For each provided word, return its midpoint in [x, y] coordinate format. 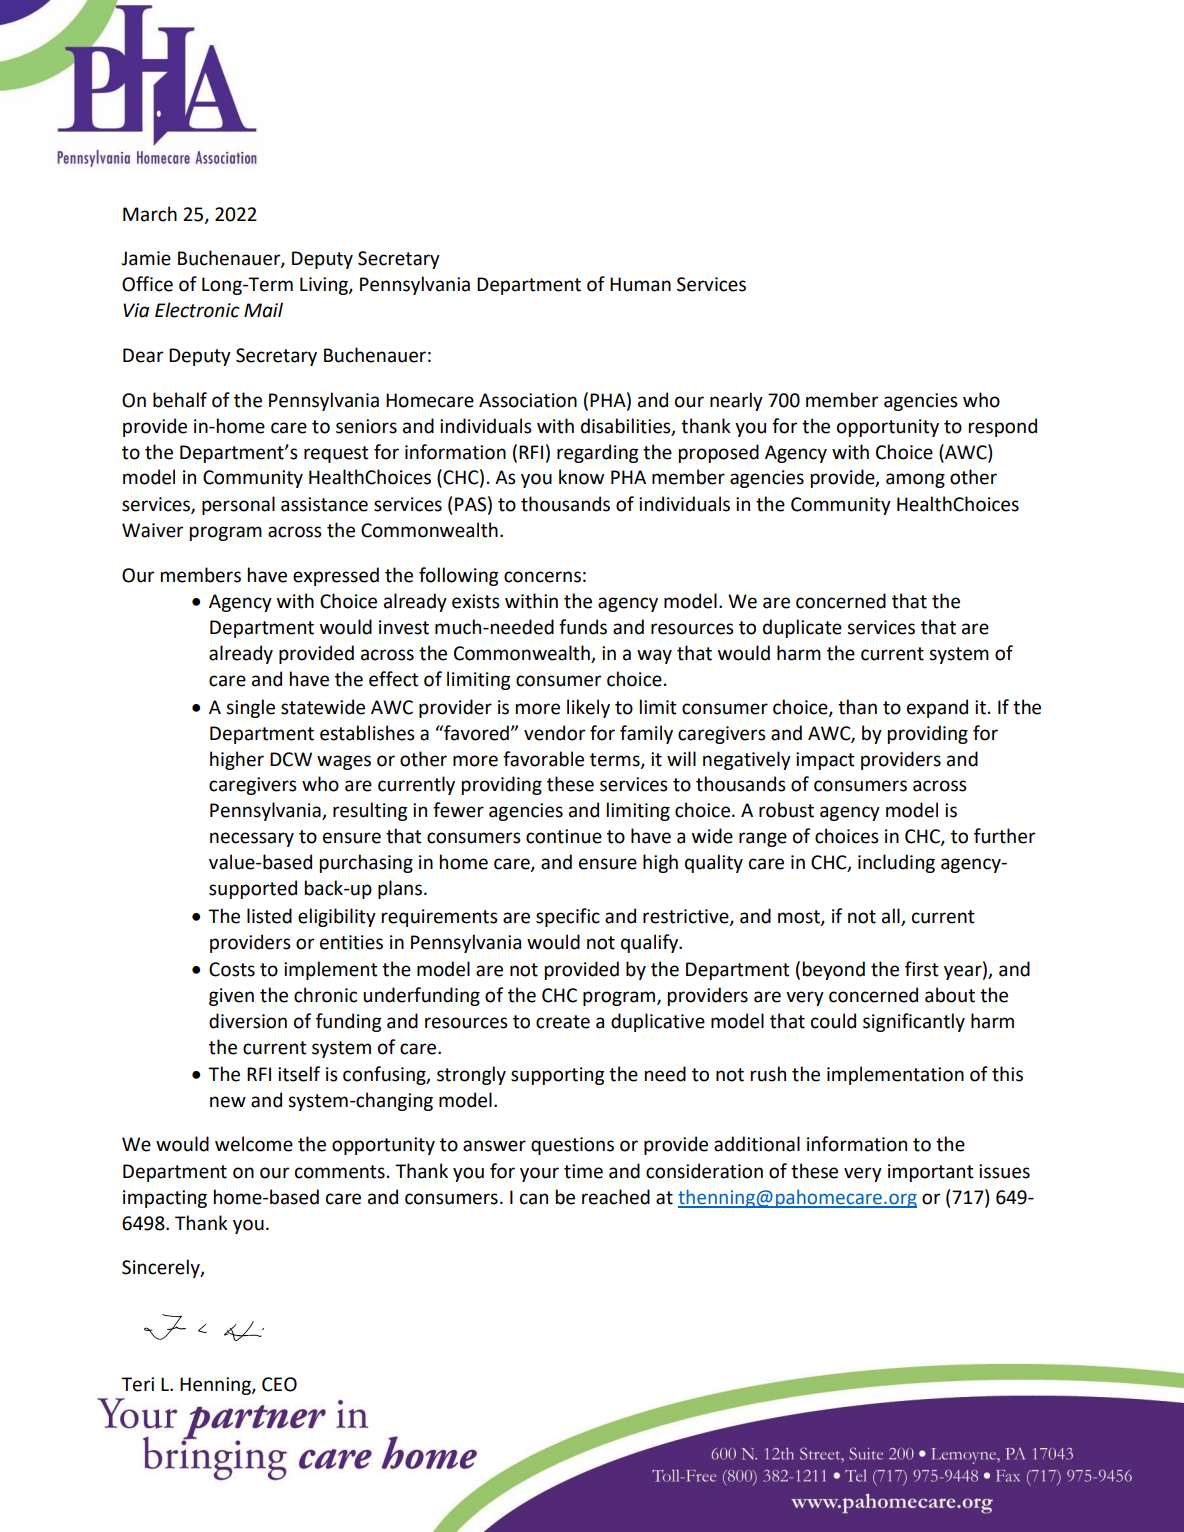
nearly [736, 401]
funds [583, 627]
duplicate [802, 628]
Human [640, 284]
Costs [232, 969]
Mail [263, 310]
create [563, 1022]
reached [616, 1197]
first [922, 969]
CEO [279, 1384]
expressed [336, 576]
